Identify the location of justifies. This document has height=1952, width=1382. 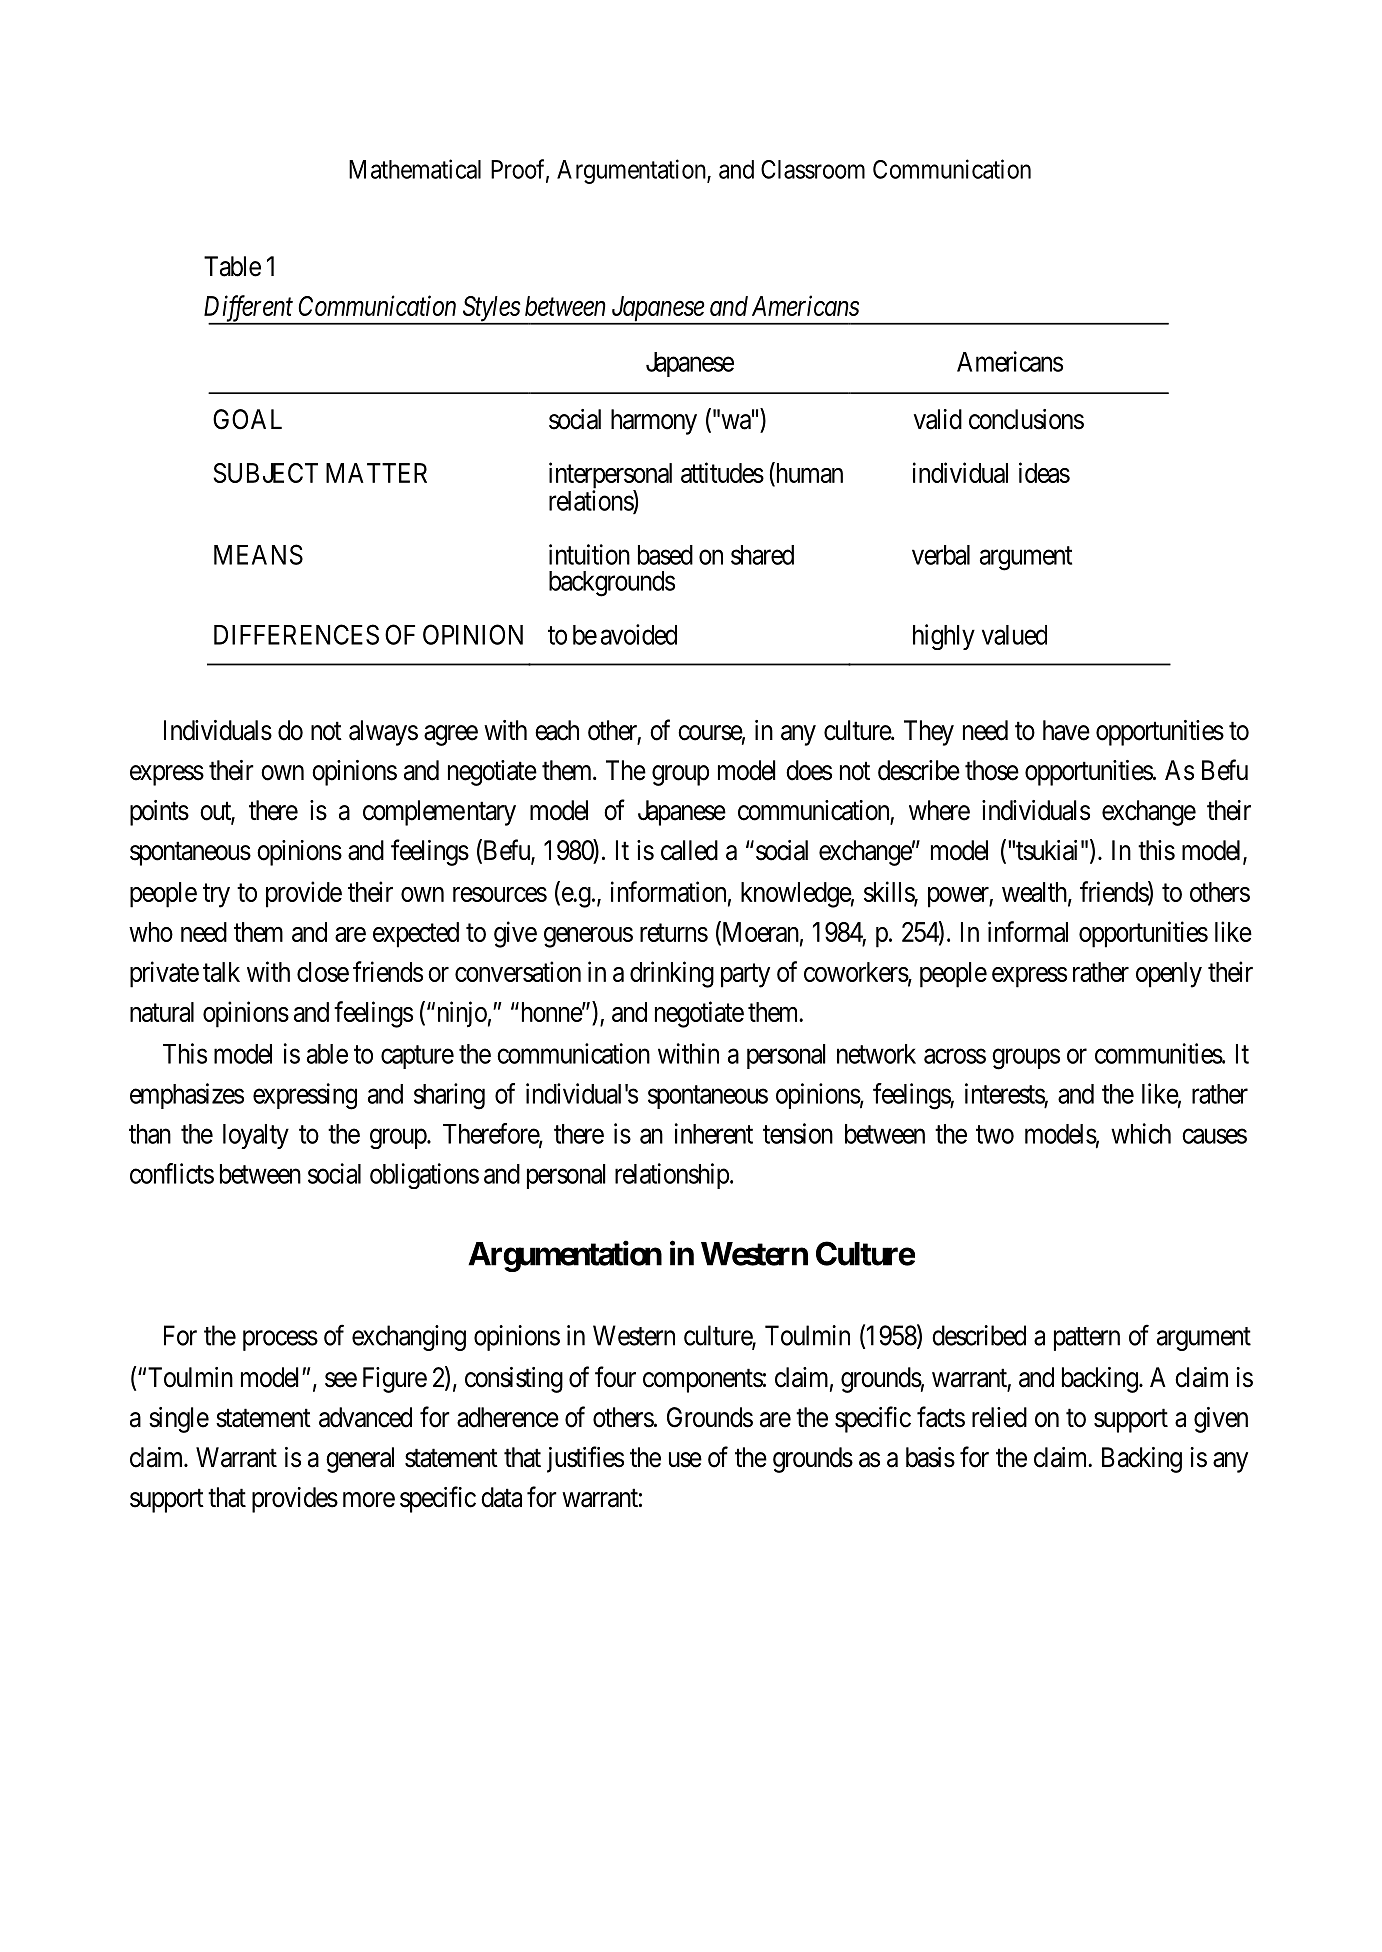
(585, 1459).
